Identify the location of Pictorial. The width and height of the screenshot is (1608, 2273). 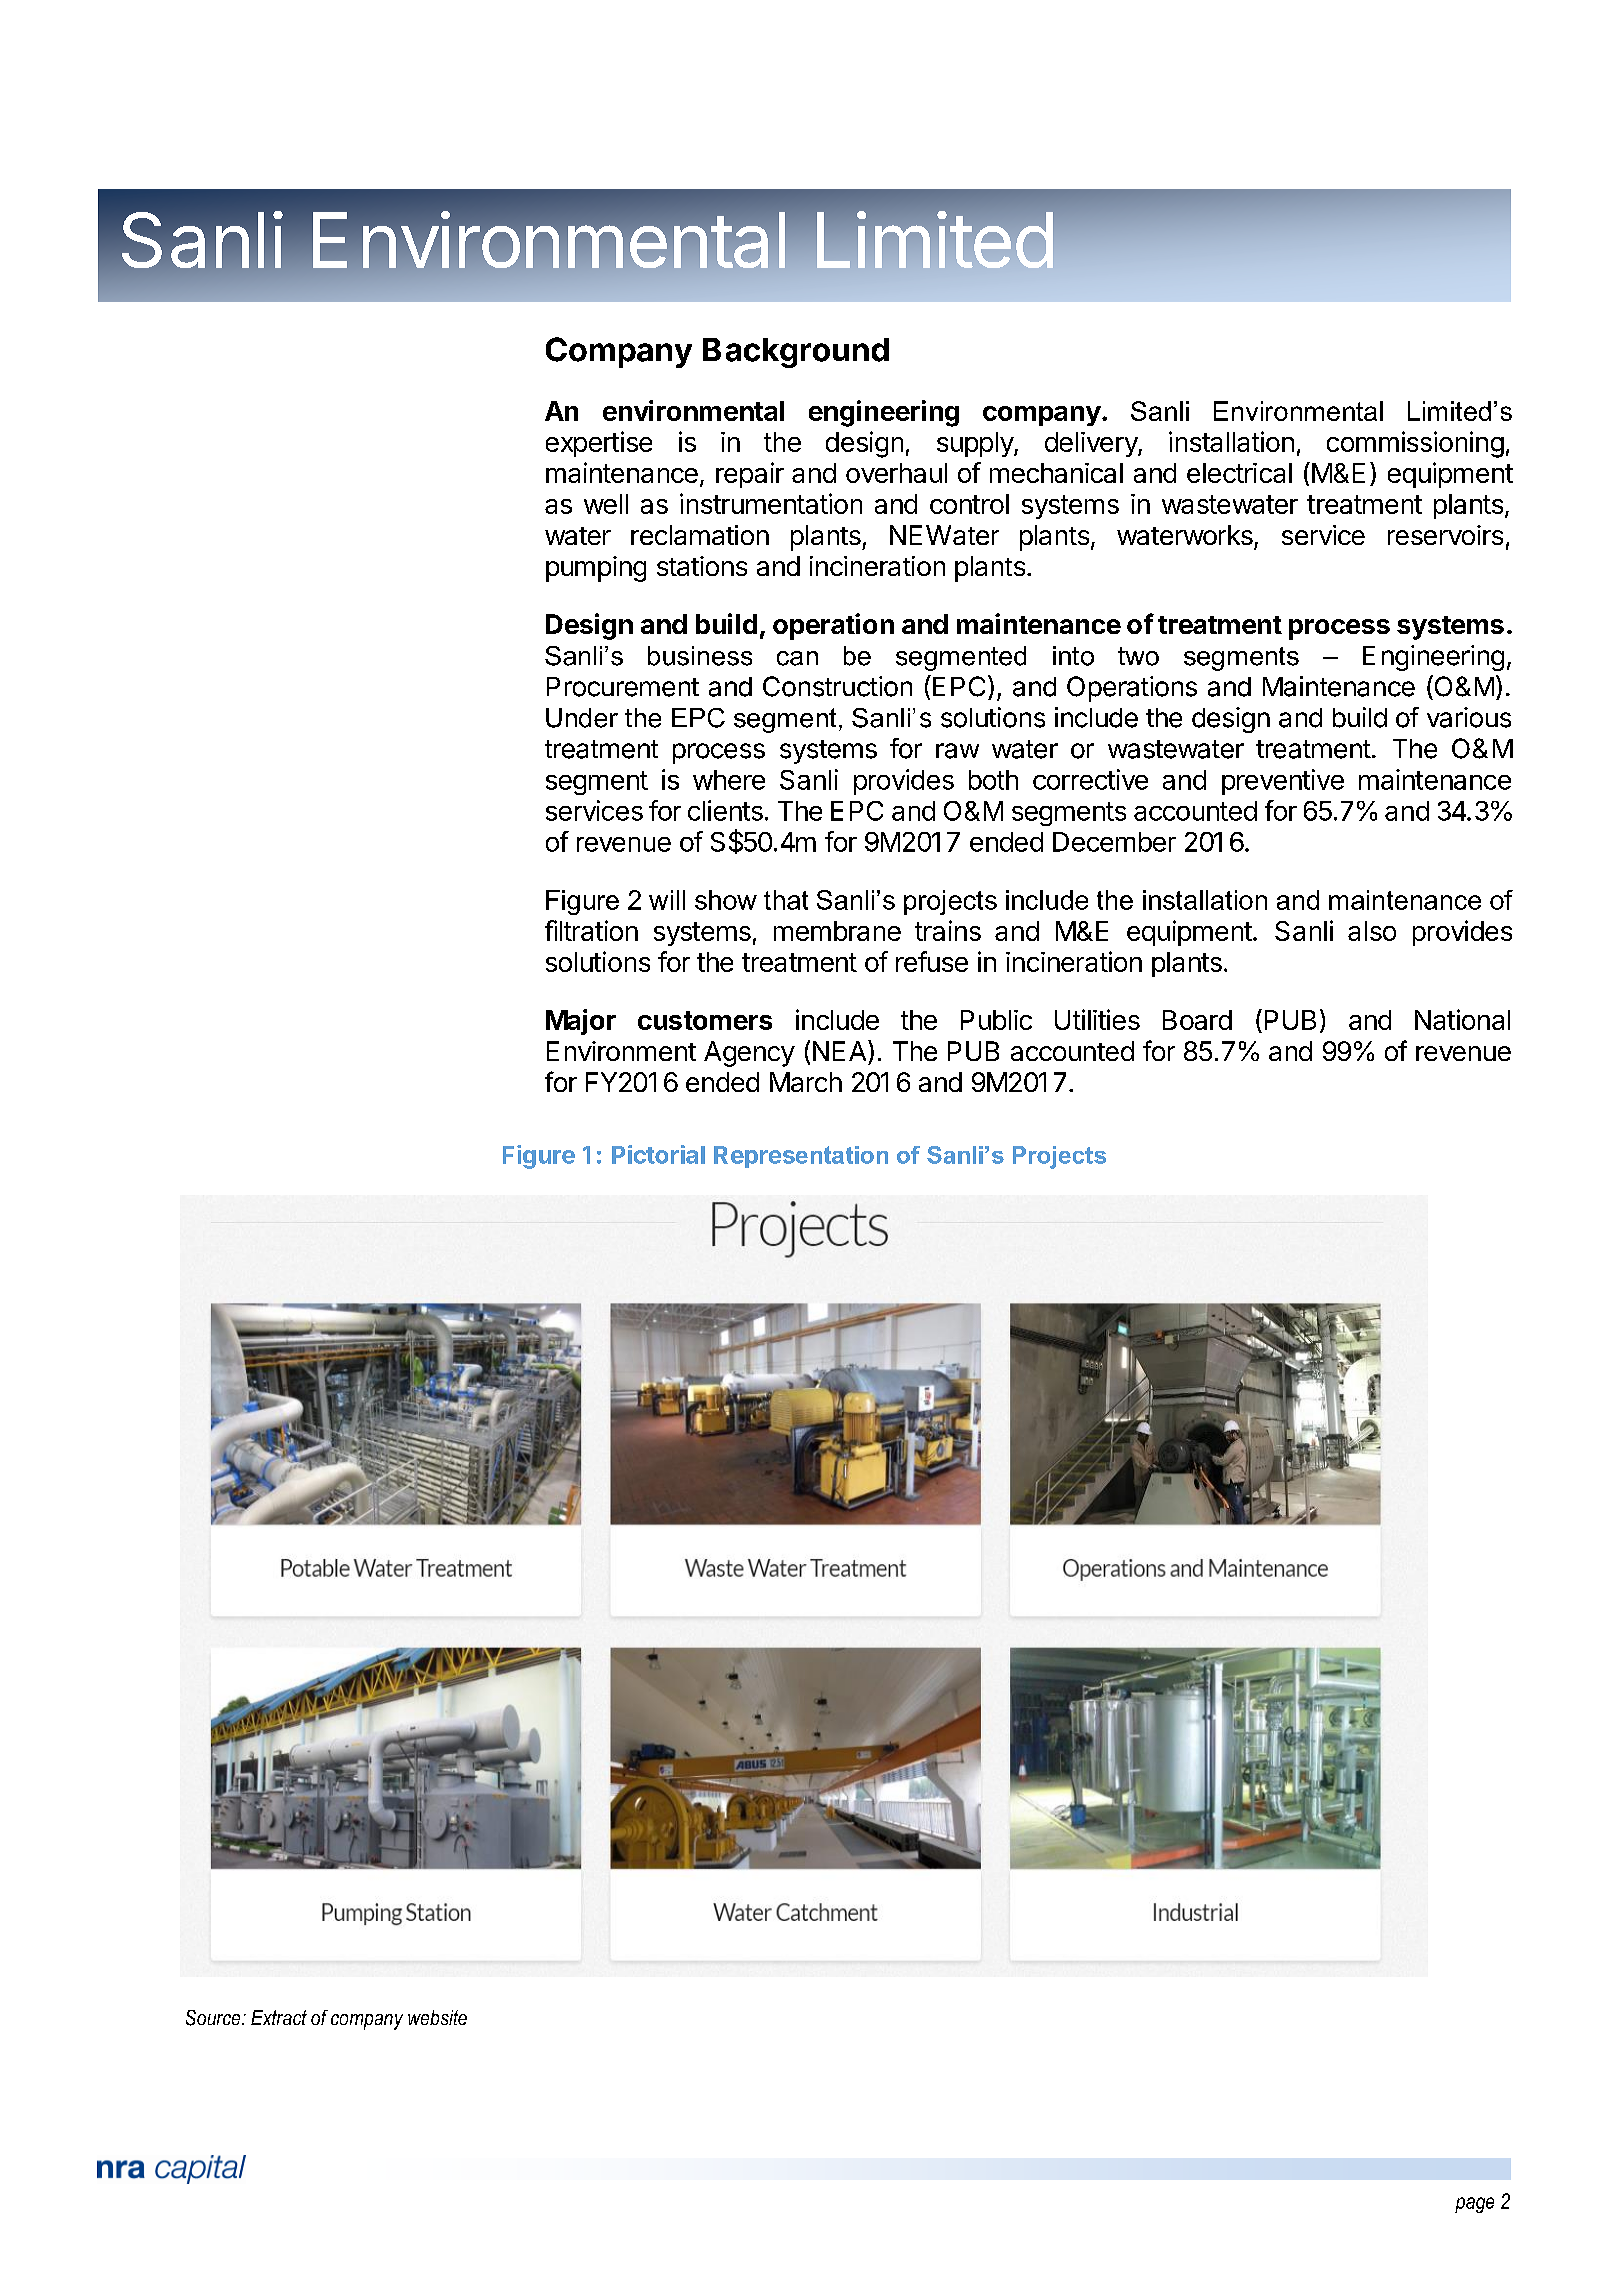
(658, 1154).
